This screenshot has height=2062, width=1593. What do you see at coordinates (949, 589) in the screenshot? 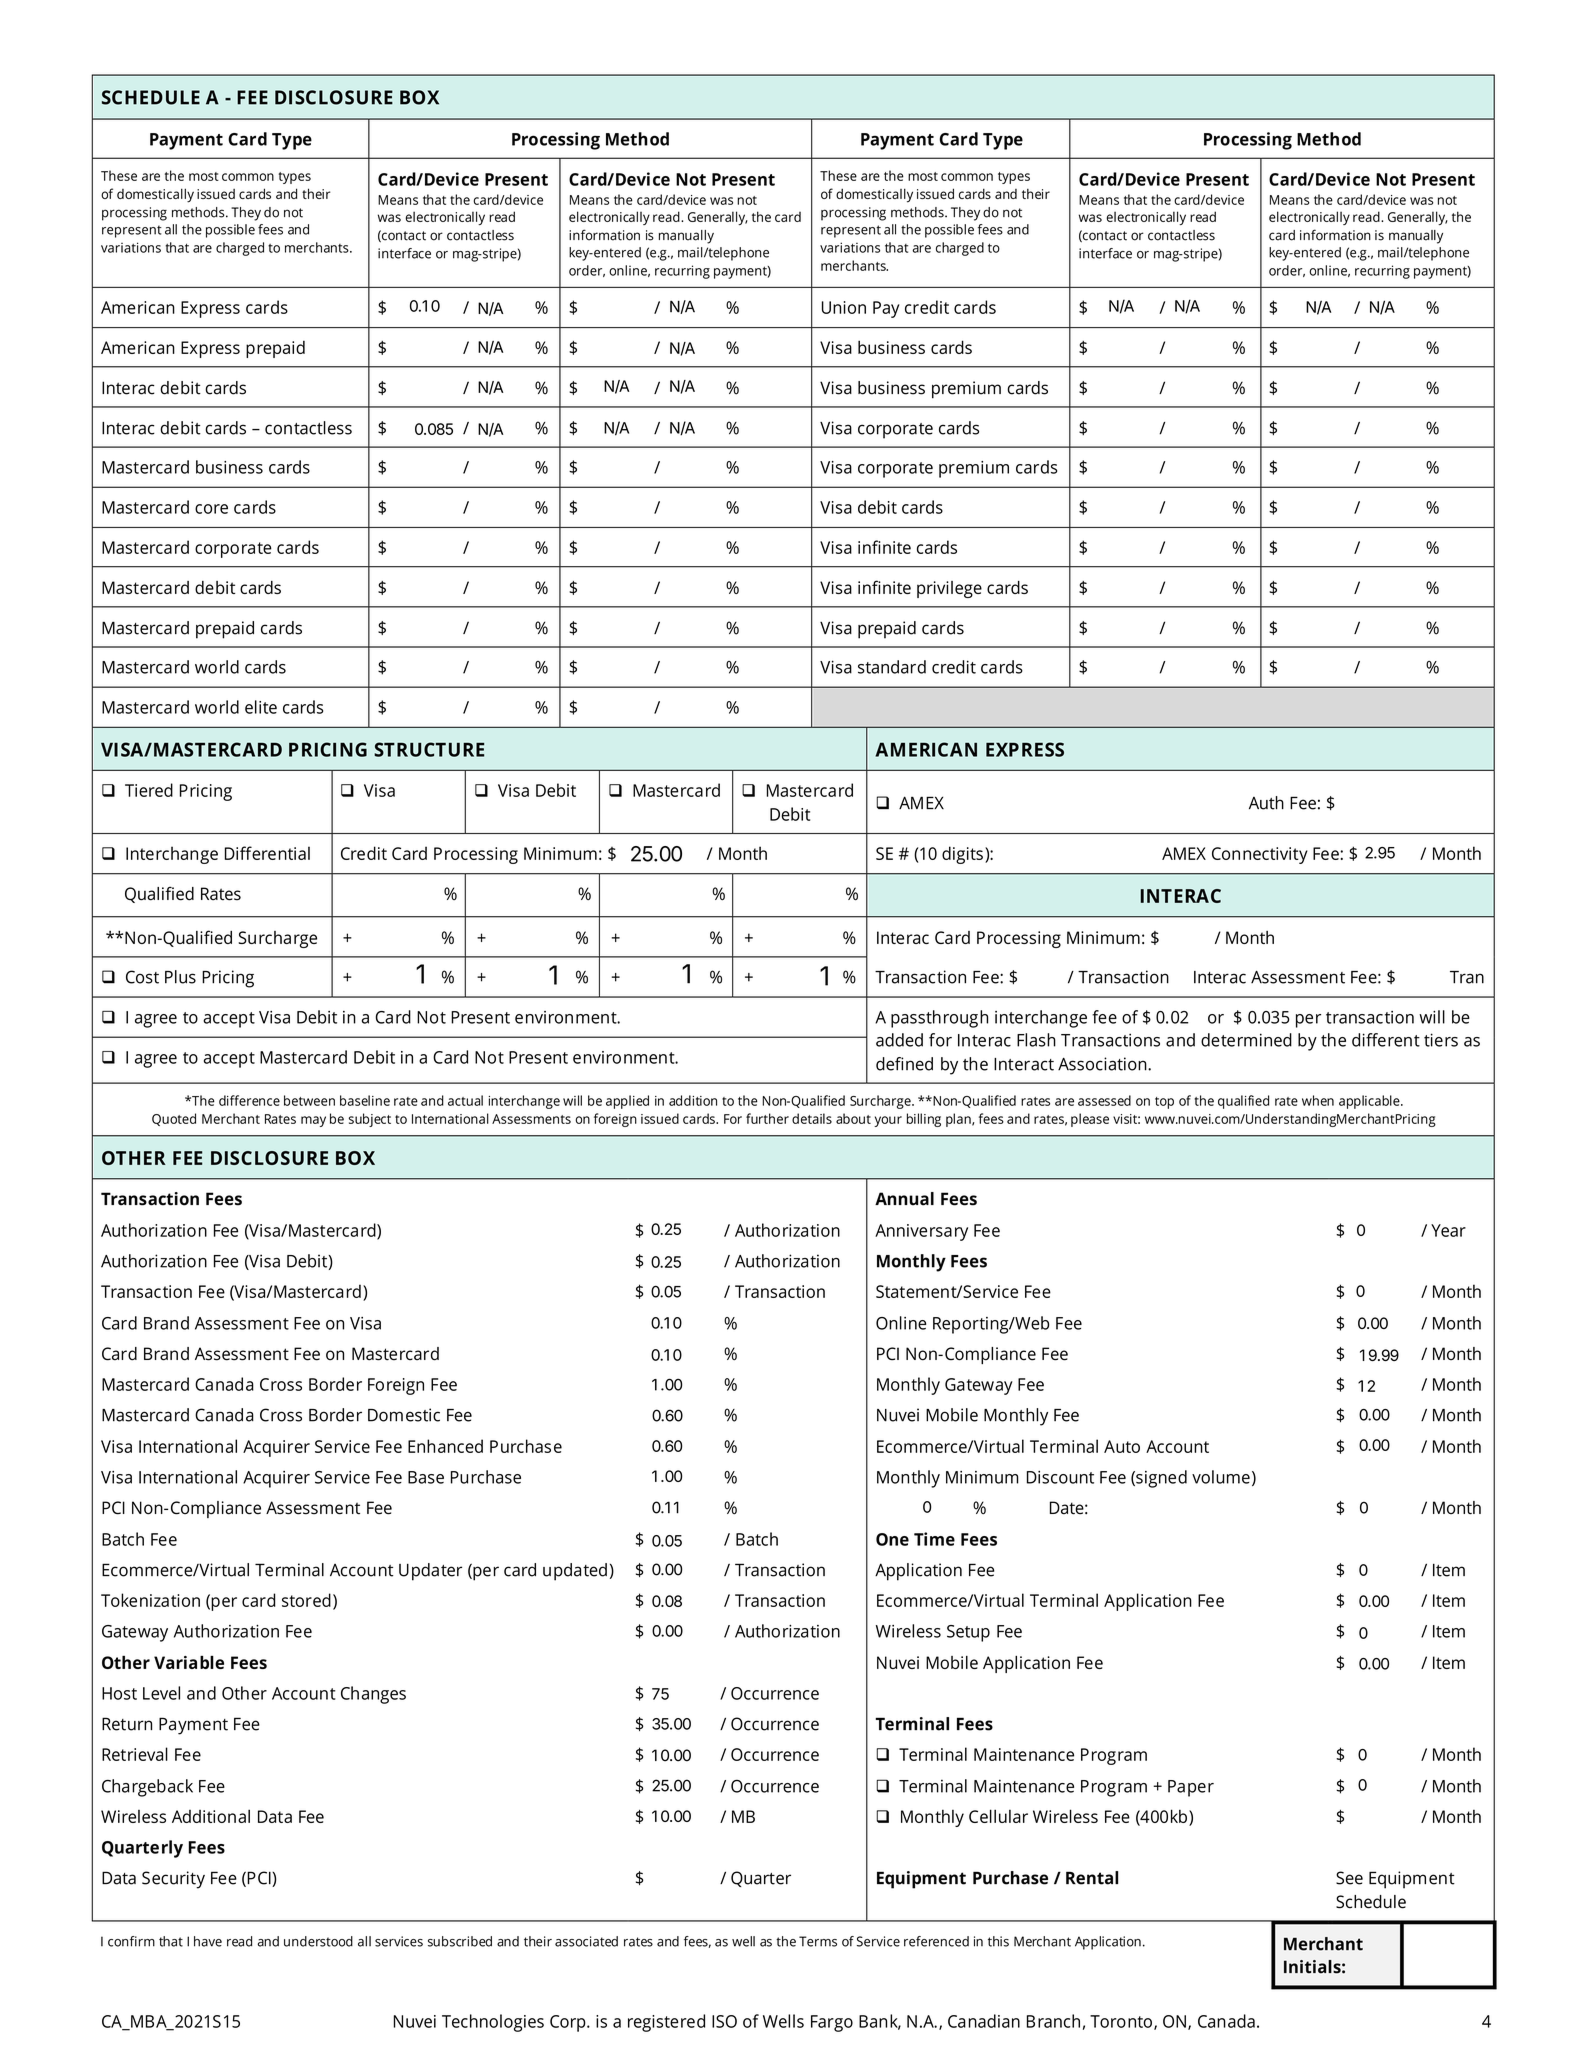
I see `privilege` at bounding box center [949, 589].
